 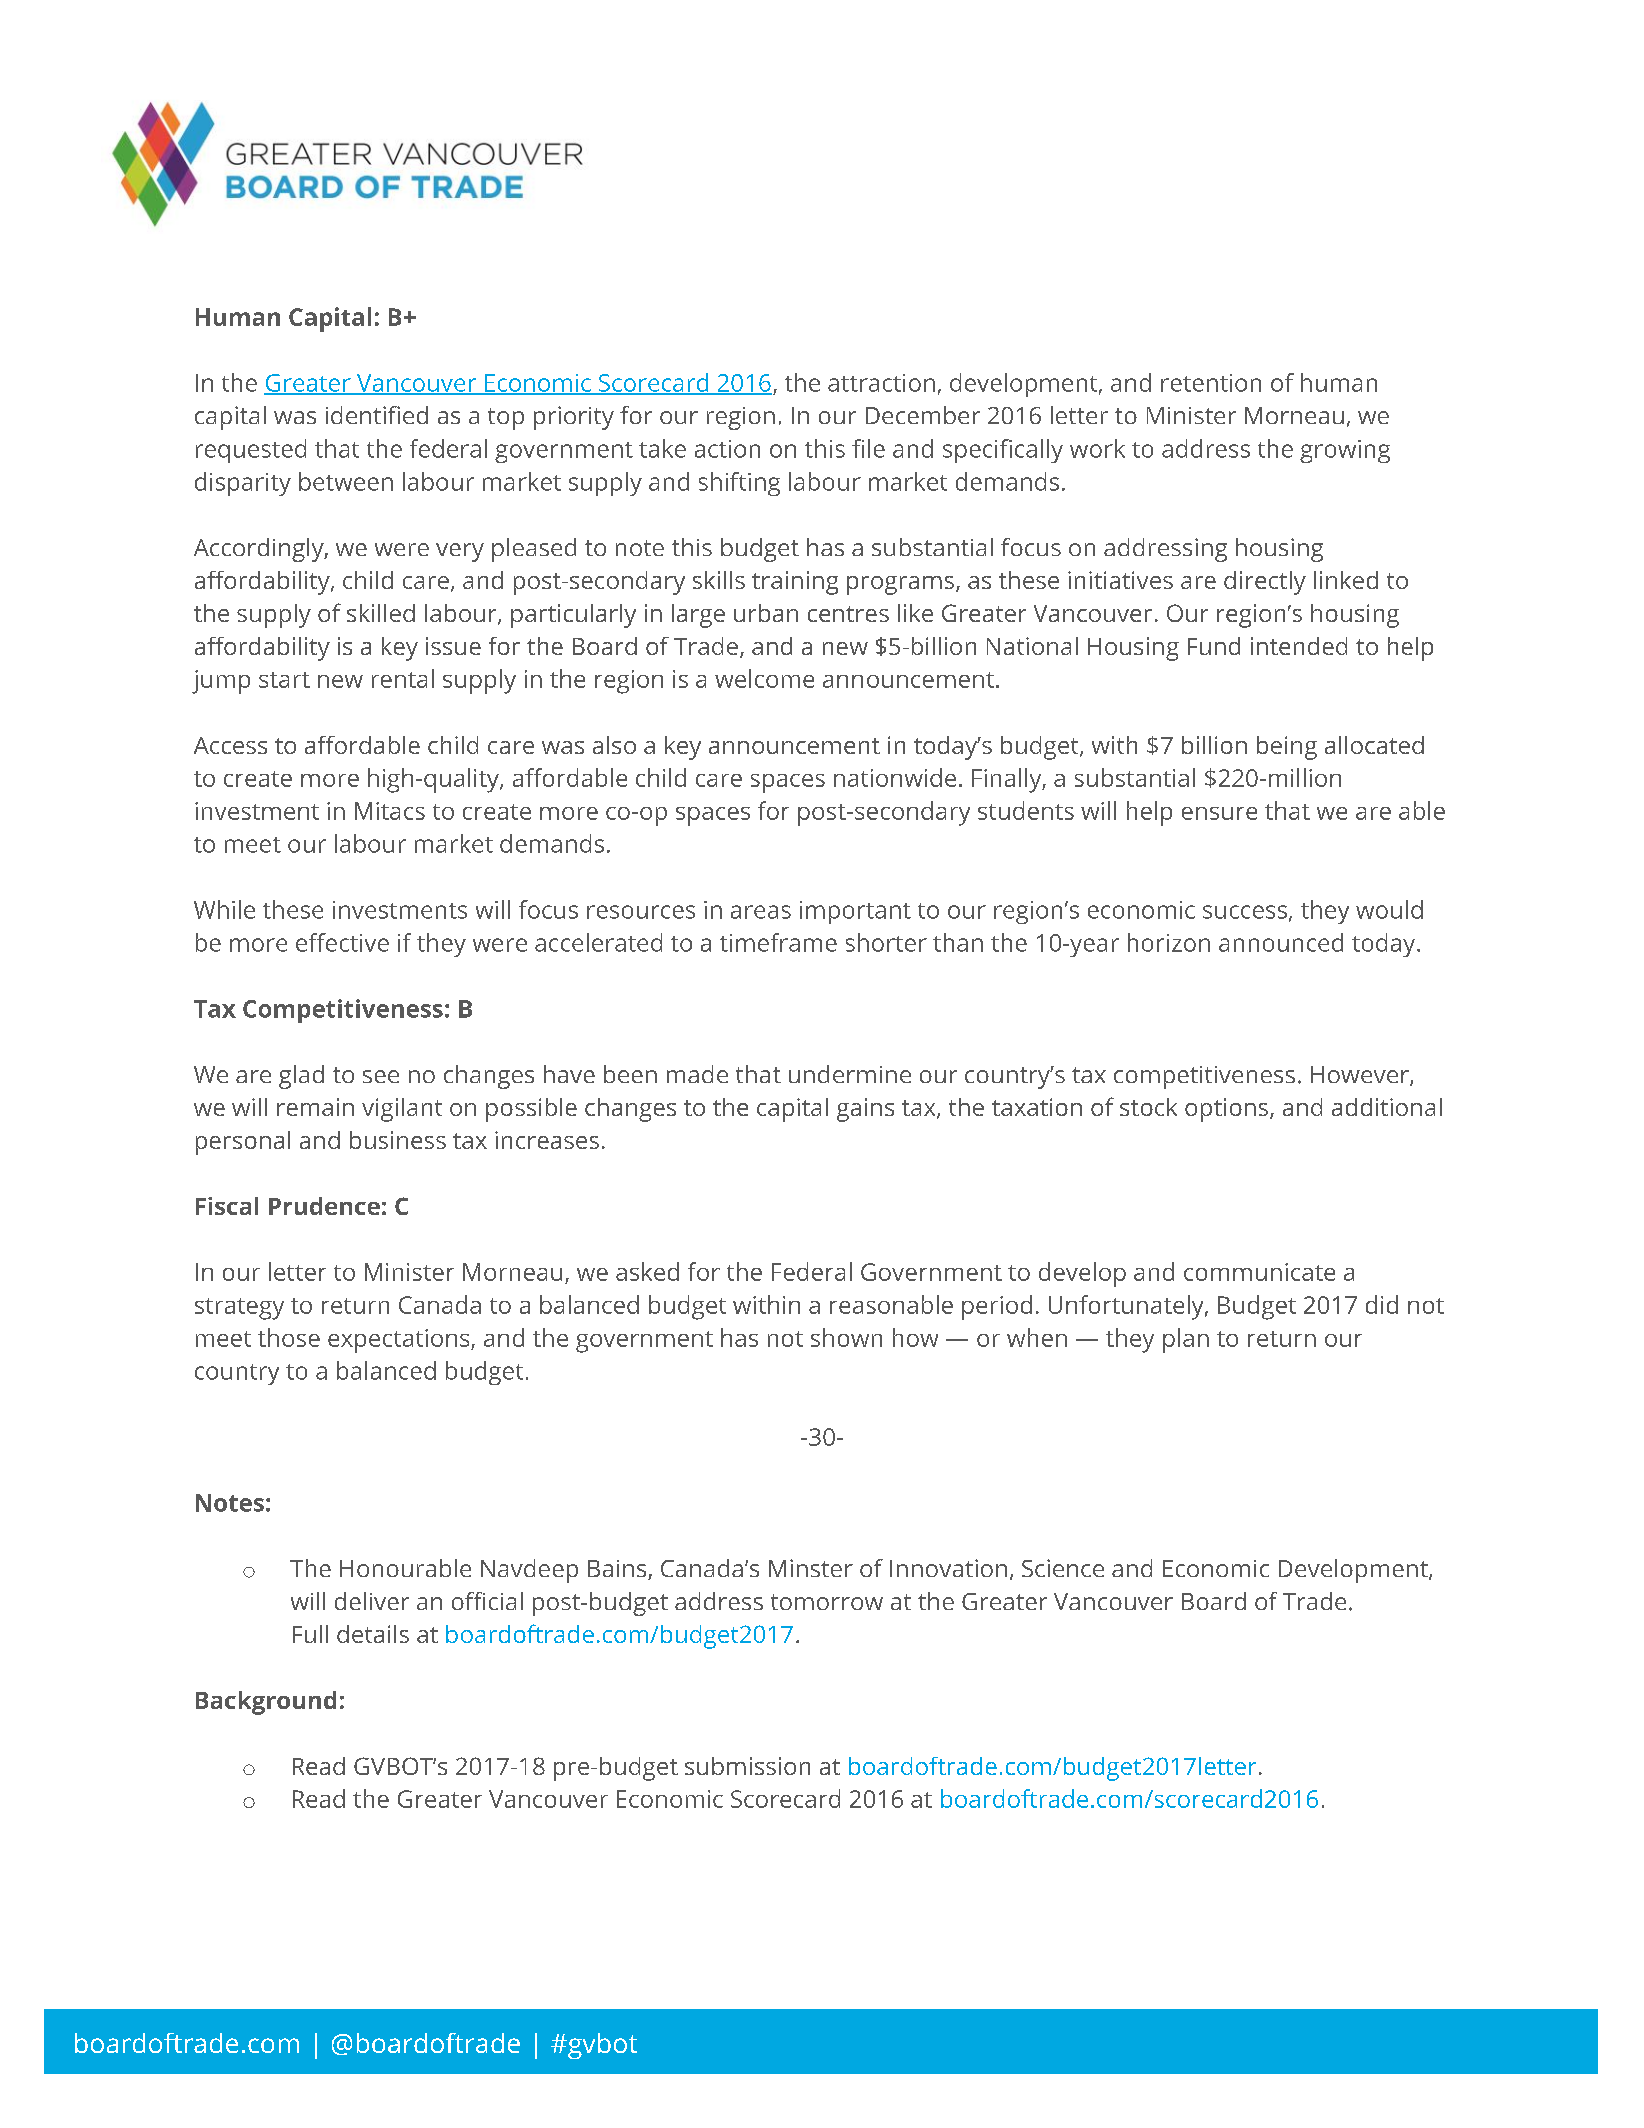 I want to click on undermine, so click(x=850, y=1074).
